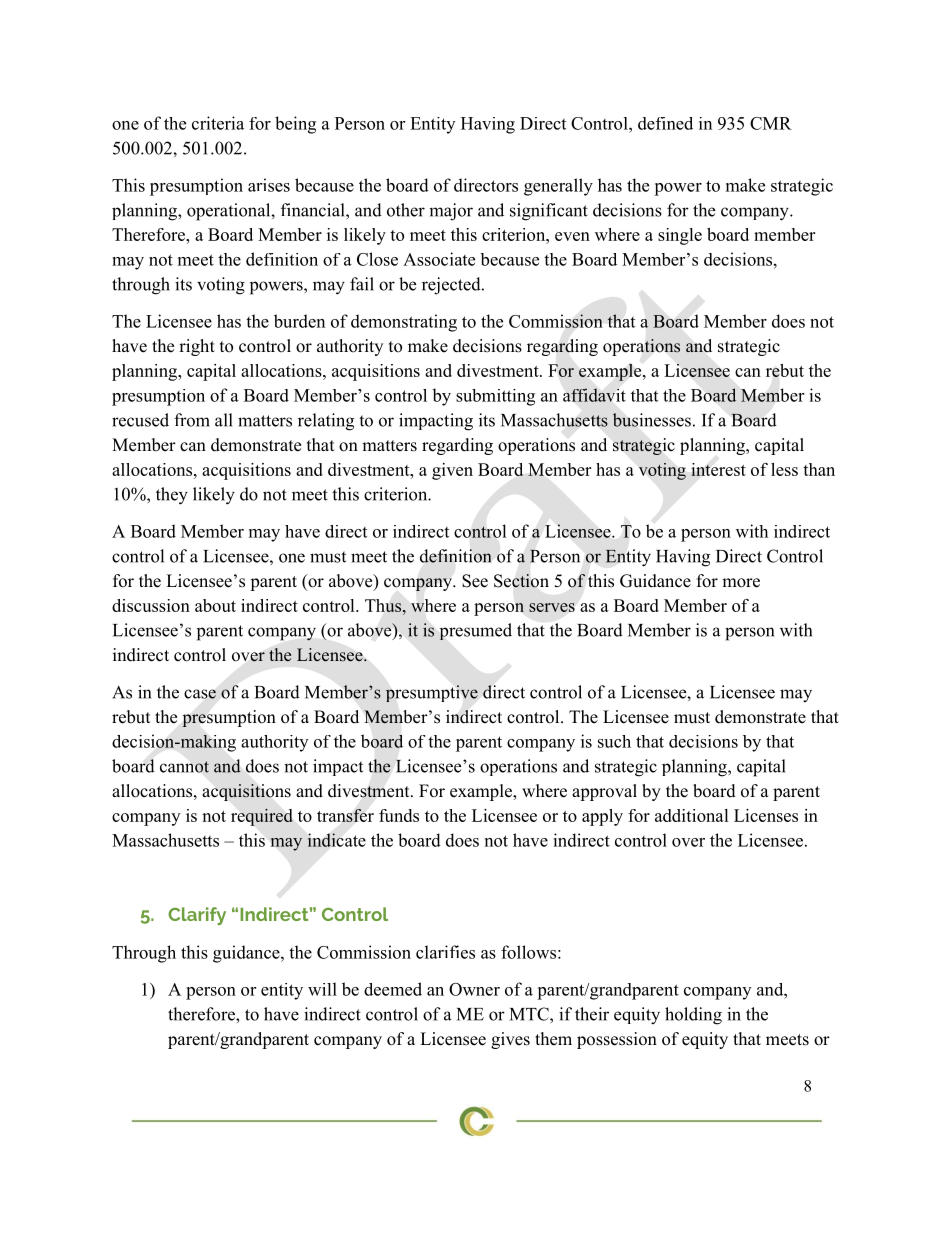 The image size is (952, 1233). Describe the element at coordinates (495, 397) in the screenshot. I see `submitting` at that location.
